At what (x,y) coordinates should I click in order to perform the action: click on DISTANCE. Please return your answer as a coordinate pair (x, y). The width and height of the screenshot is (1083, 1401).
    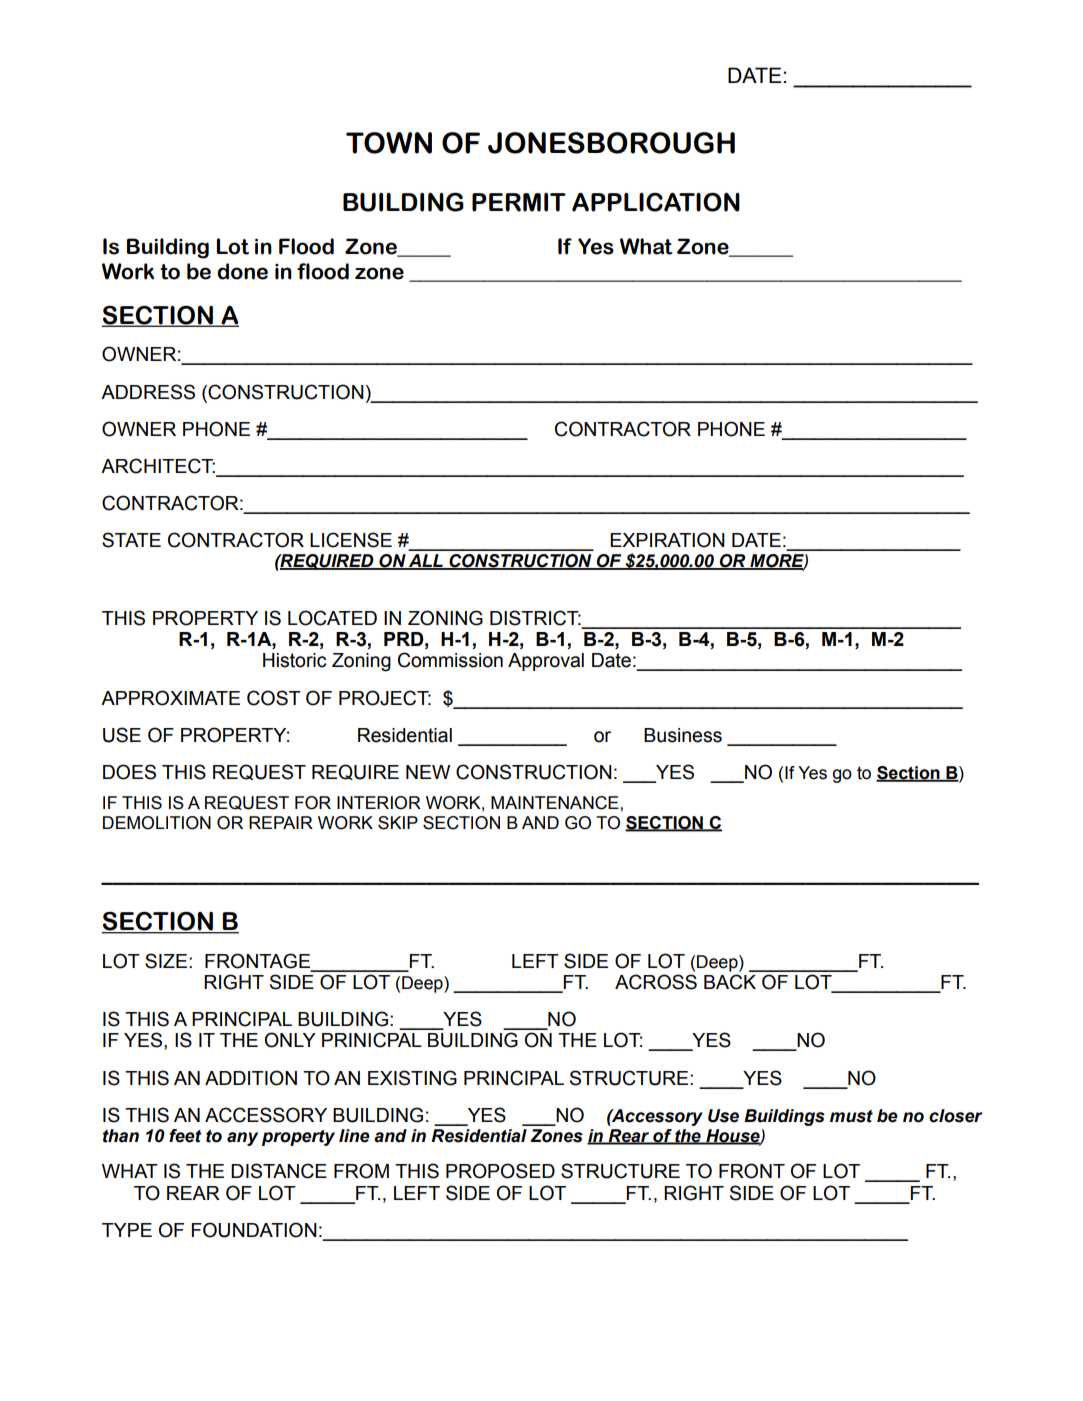
    Looking at the image, I should click on (279, 1171).
